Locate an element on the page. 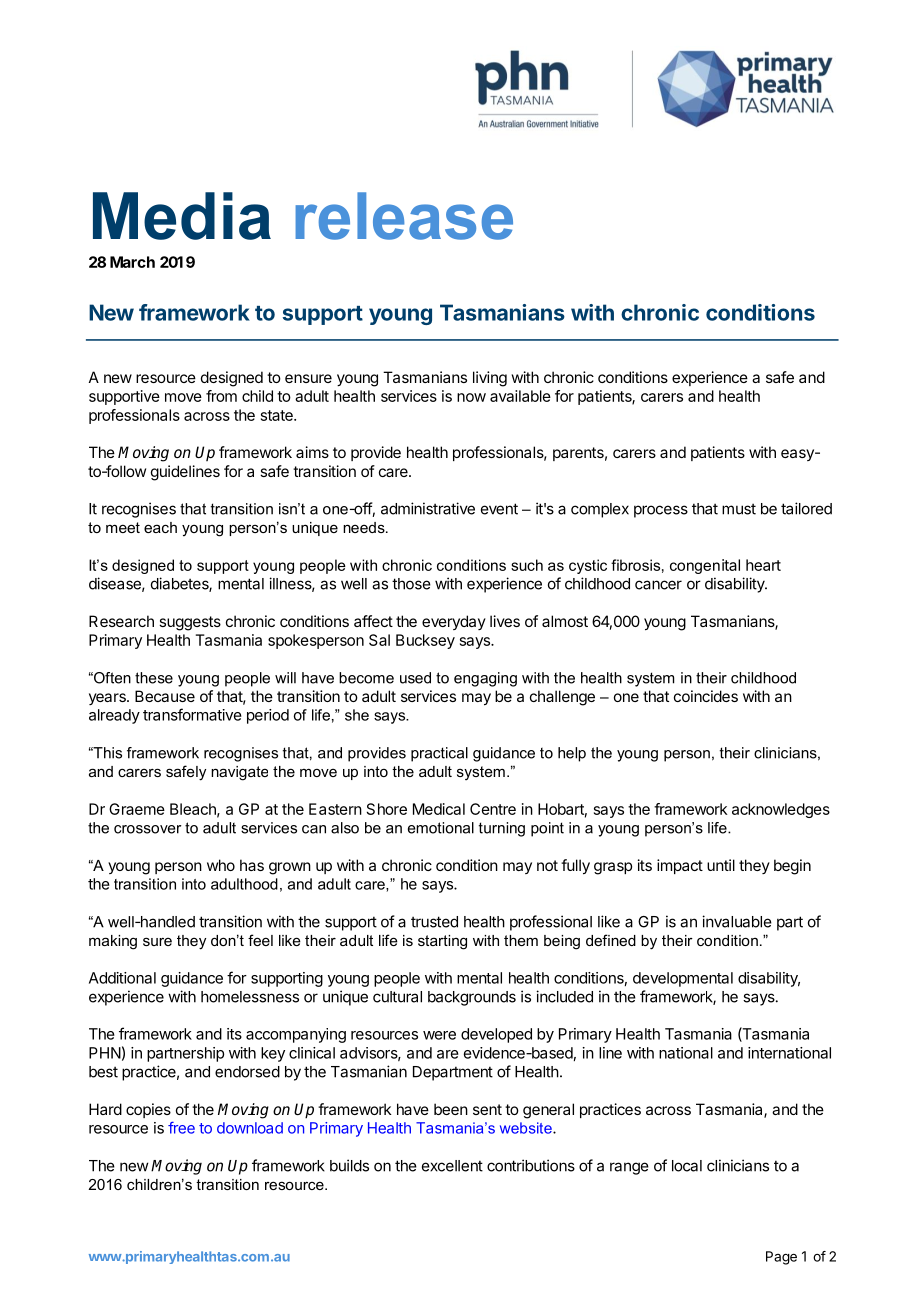  practical is located at coordinates (439, 754).
